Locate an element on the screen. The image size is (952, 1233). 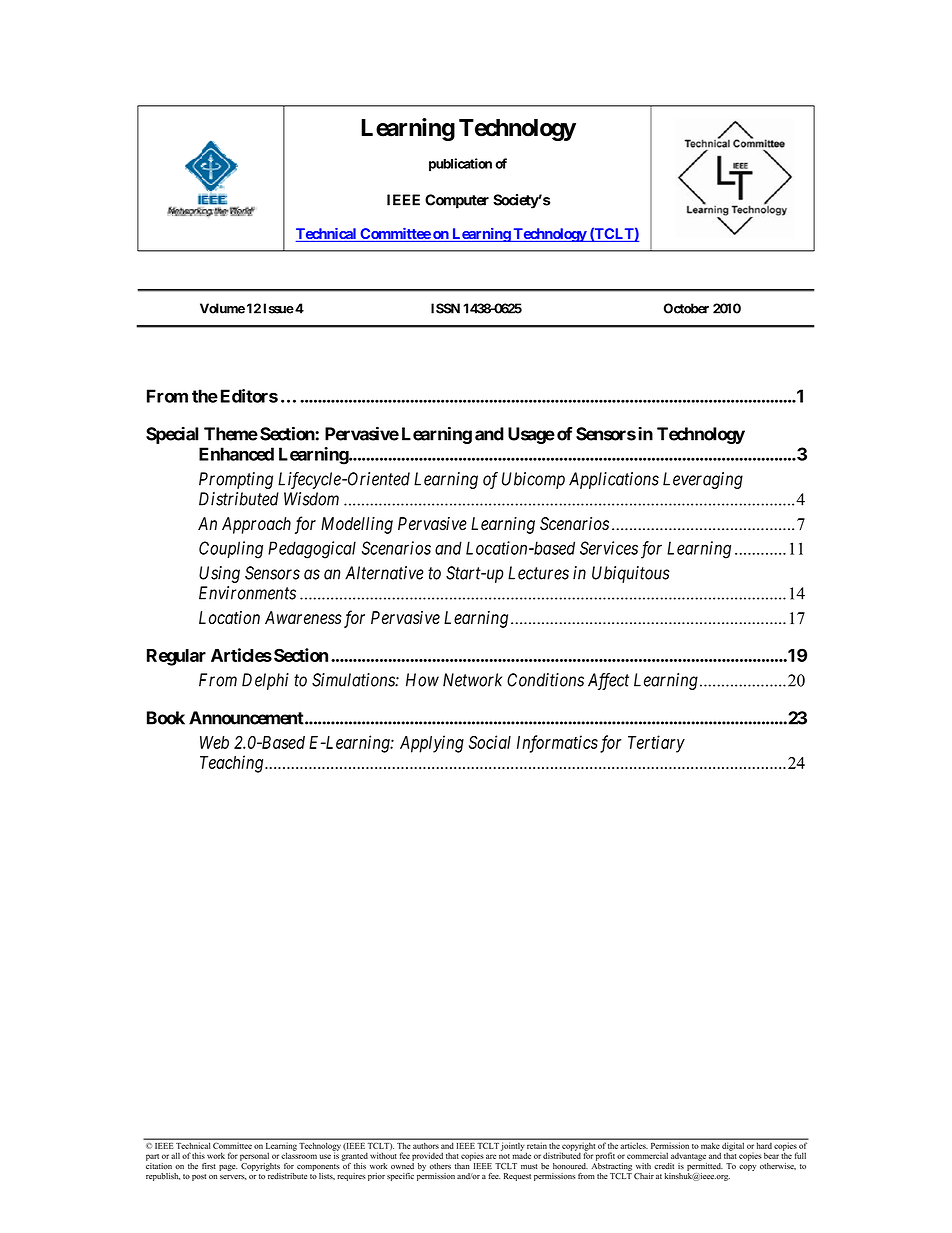
Tertiary is located at coordinates (656, 744).
